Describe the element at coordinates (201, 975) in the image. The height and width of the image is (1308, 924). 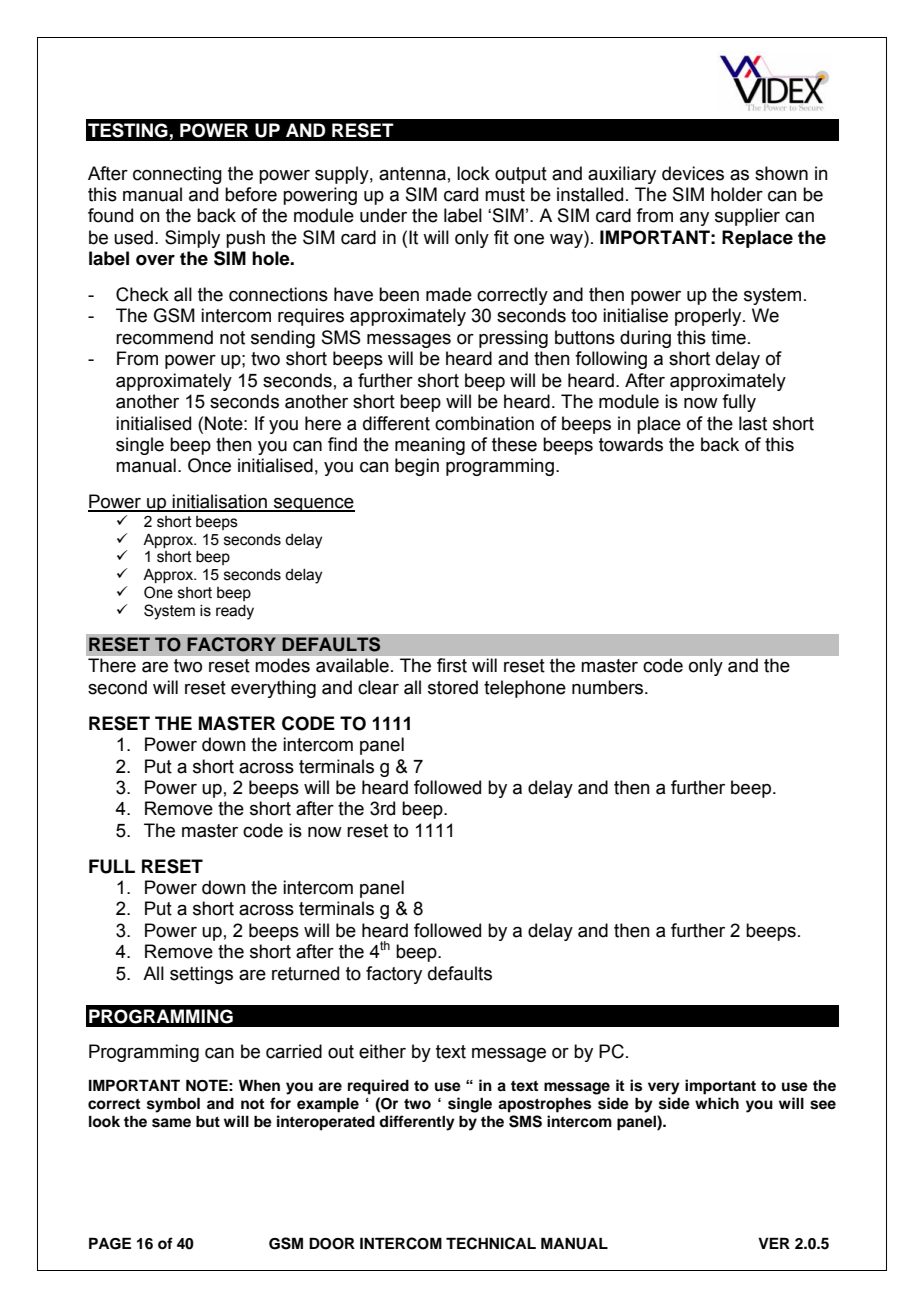
I see `settings` at that location.
